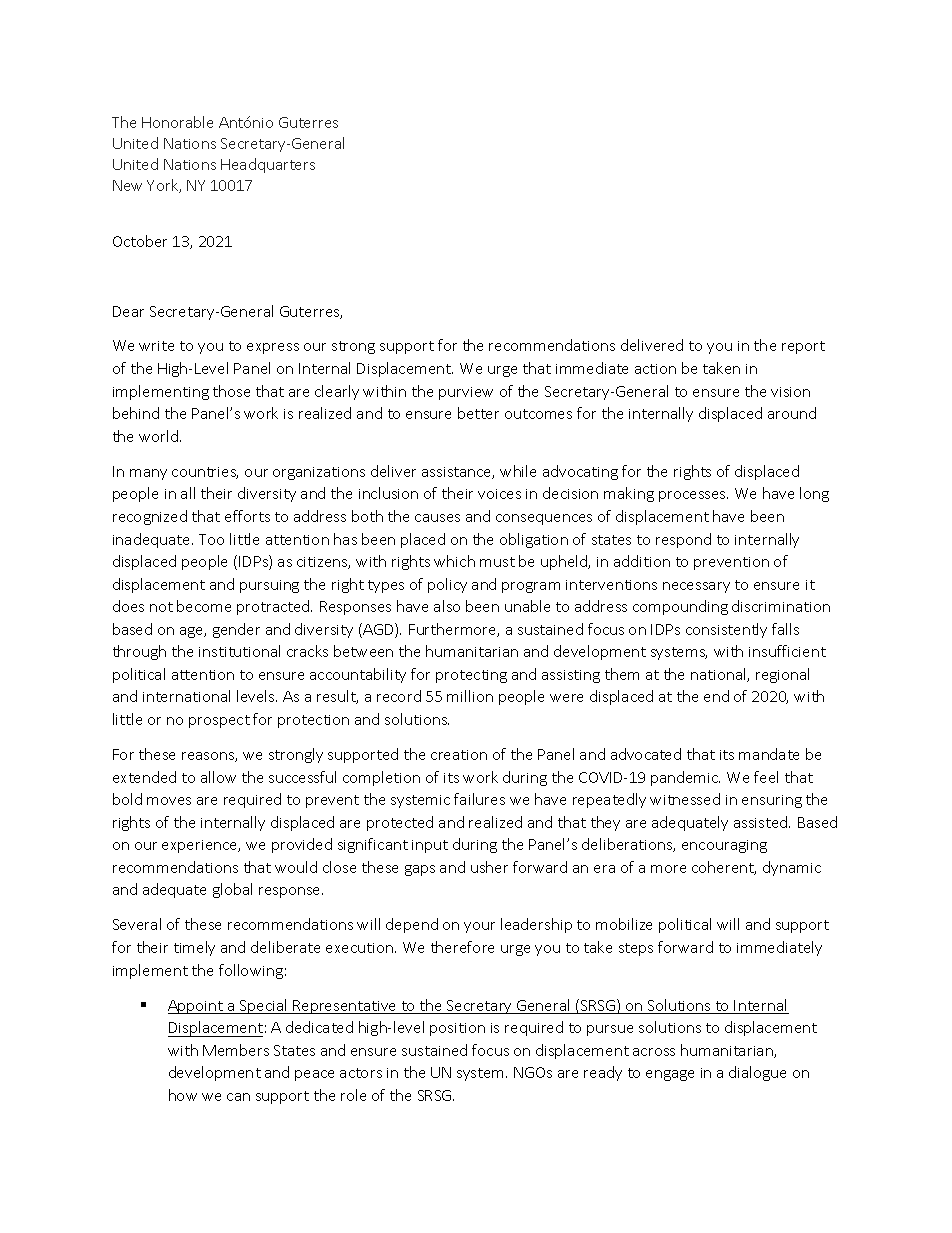 Image resolution: width=952 pixels, height=1233 pixels. I want to click on allow, so click(218, 777).
